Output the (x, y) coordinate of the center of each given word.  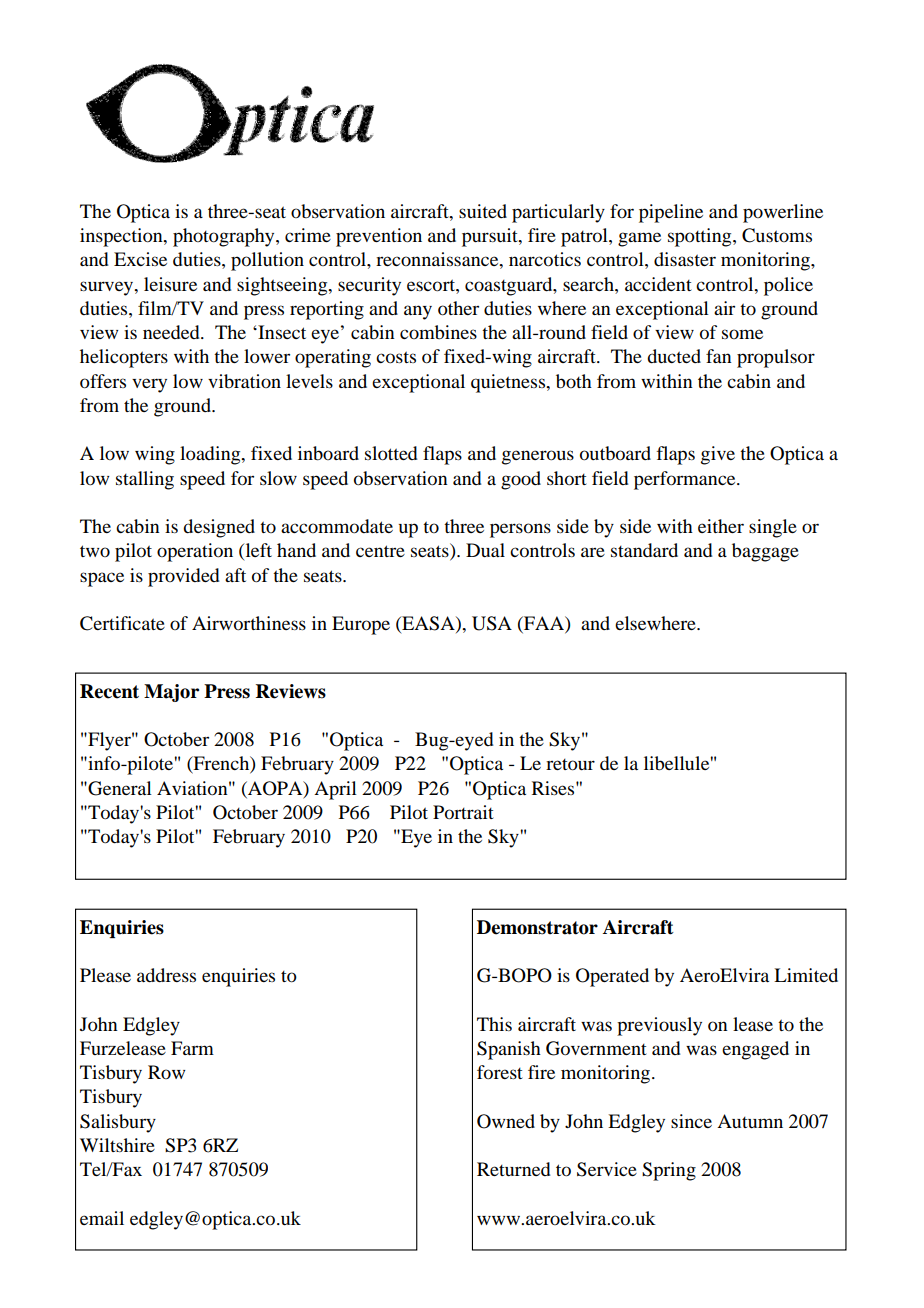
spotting (701, 237)
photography (225, 237)
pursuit (491, 237)
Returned (513, 1169)
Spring (669, 1171)
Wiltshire (117, 1145)
